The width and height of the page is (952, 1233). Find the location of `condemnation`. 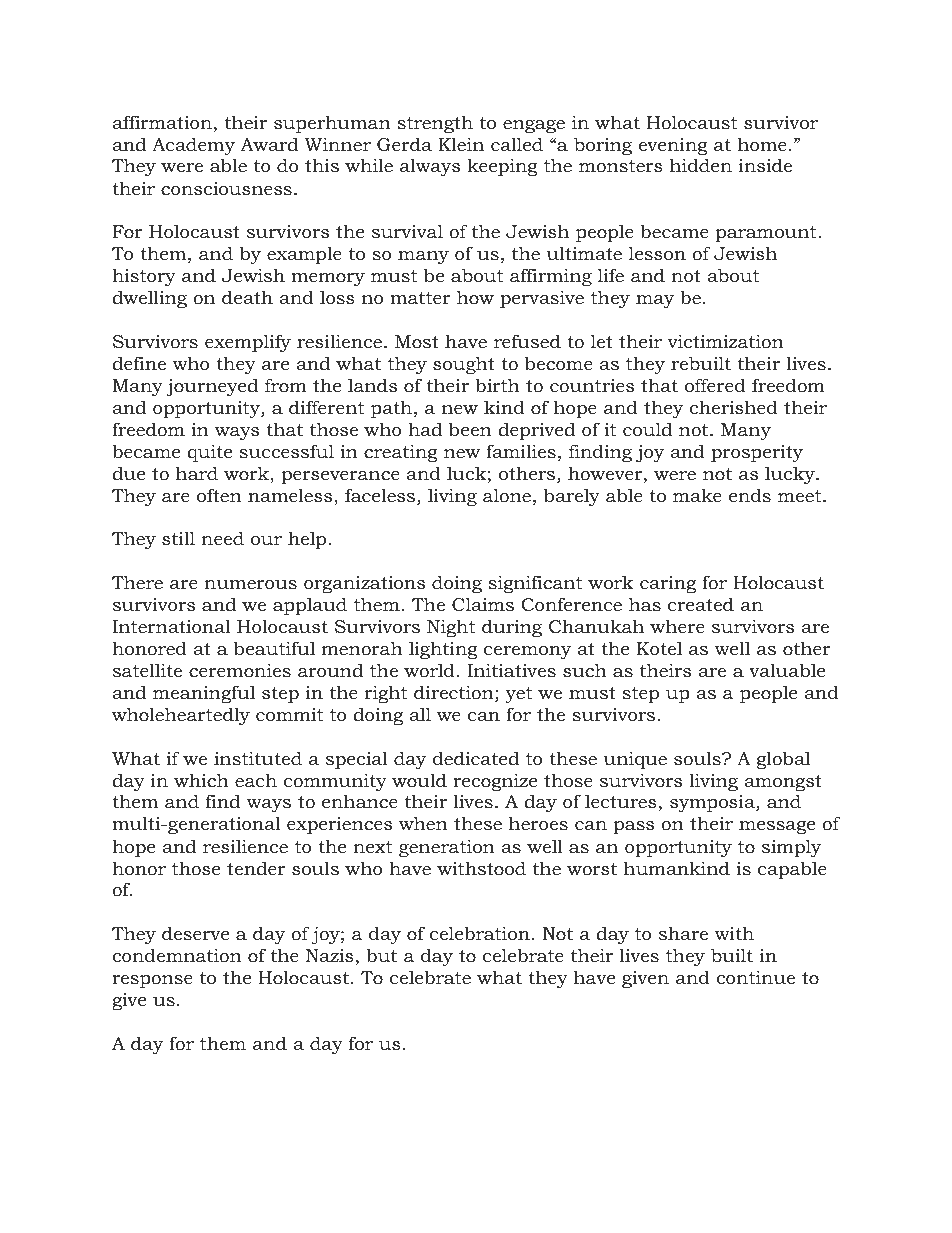

condemnation is located at coordinates (177, 955).
